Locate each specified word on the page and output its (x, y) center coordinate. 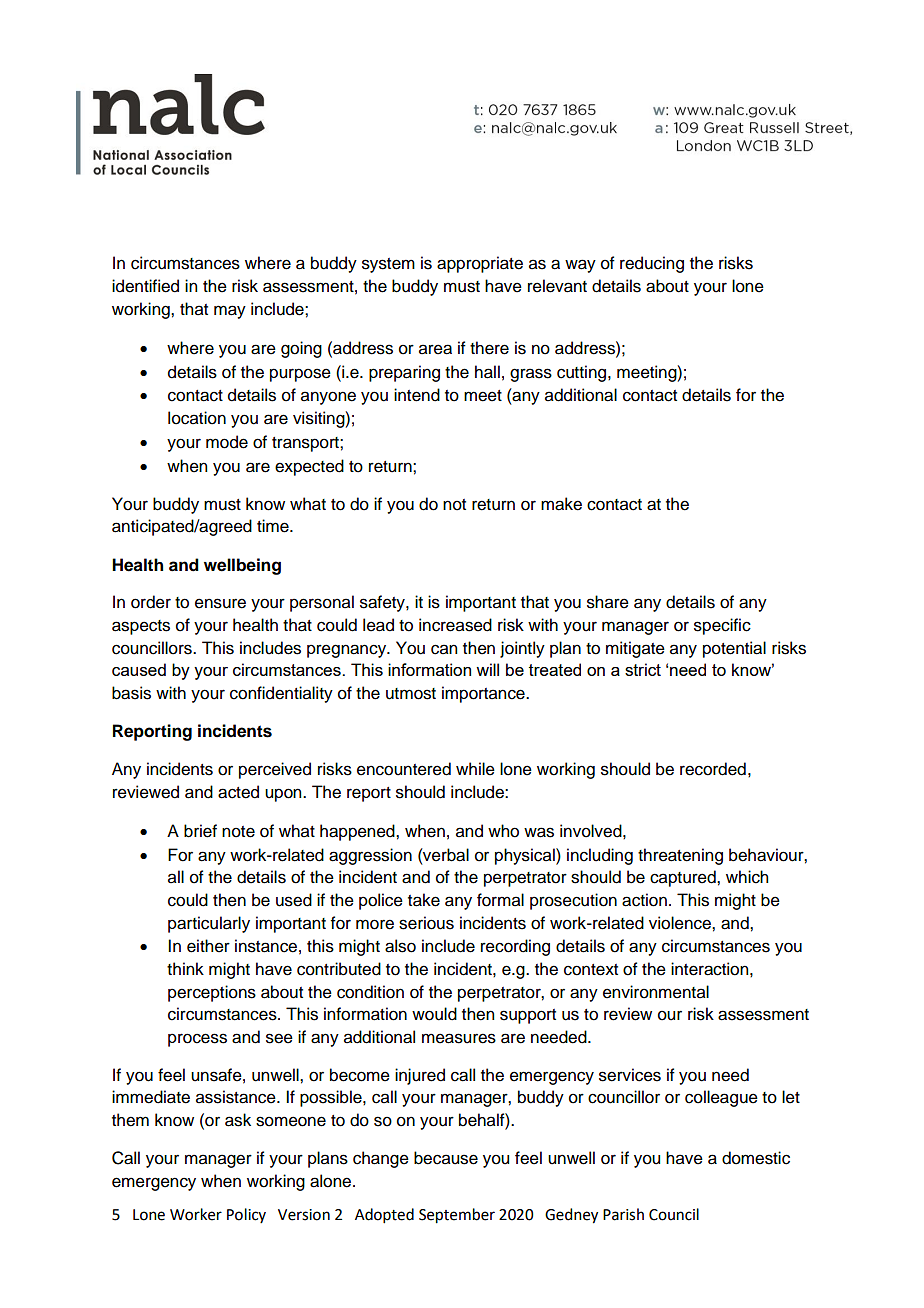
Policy (246, 1215)
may (230, 312)
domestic (756, 1158)
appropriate (480, 264)
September (457, 1216)
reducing (652, 264)
